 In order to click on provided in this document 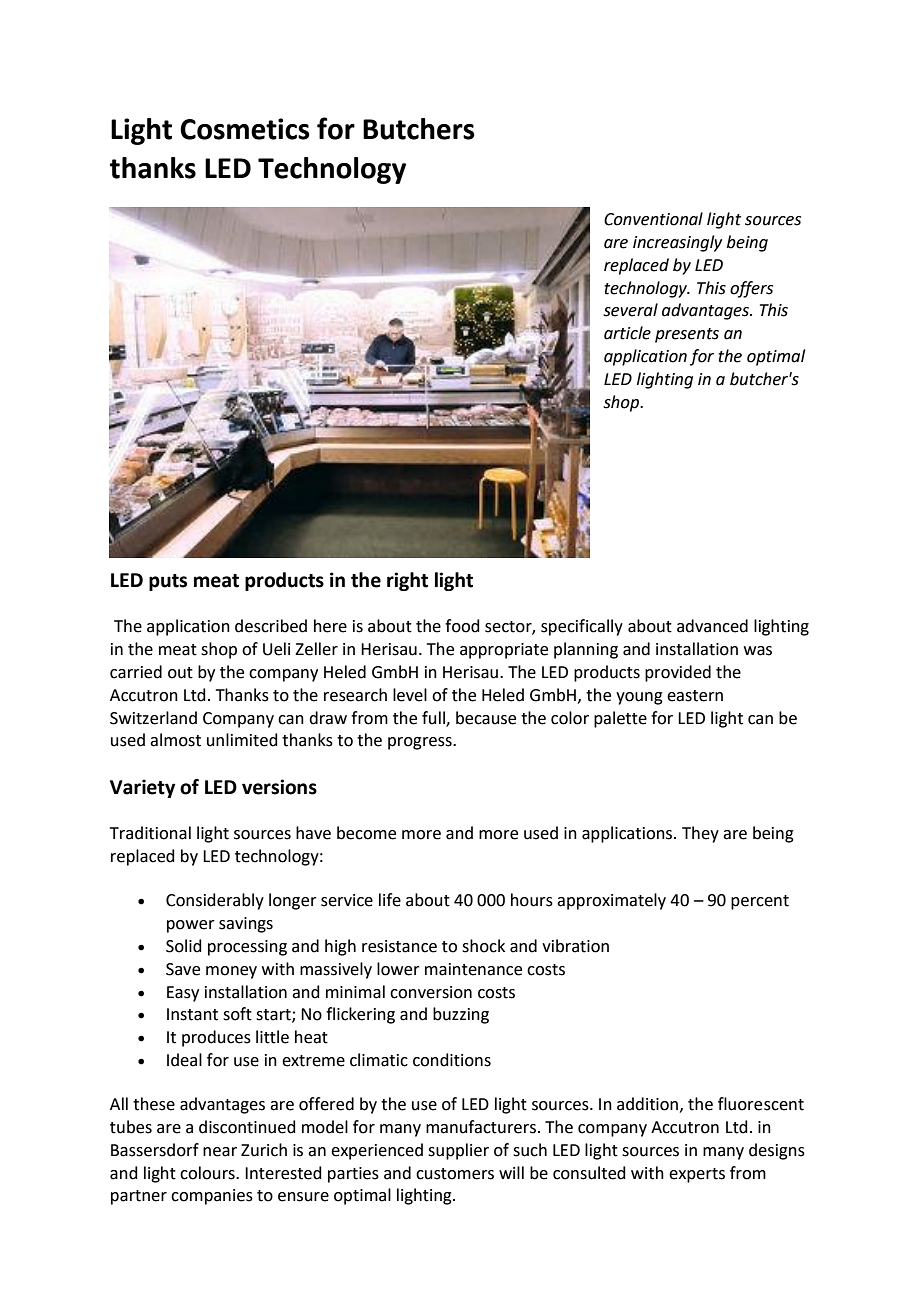, I will do `click(678, 673)`.
